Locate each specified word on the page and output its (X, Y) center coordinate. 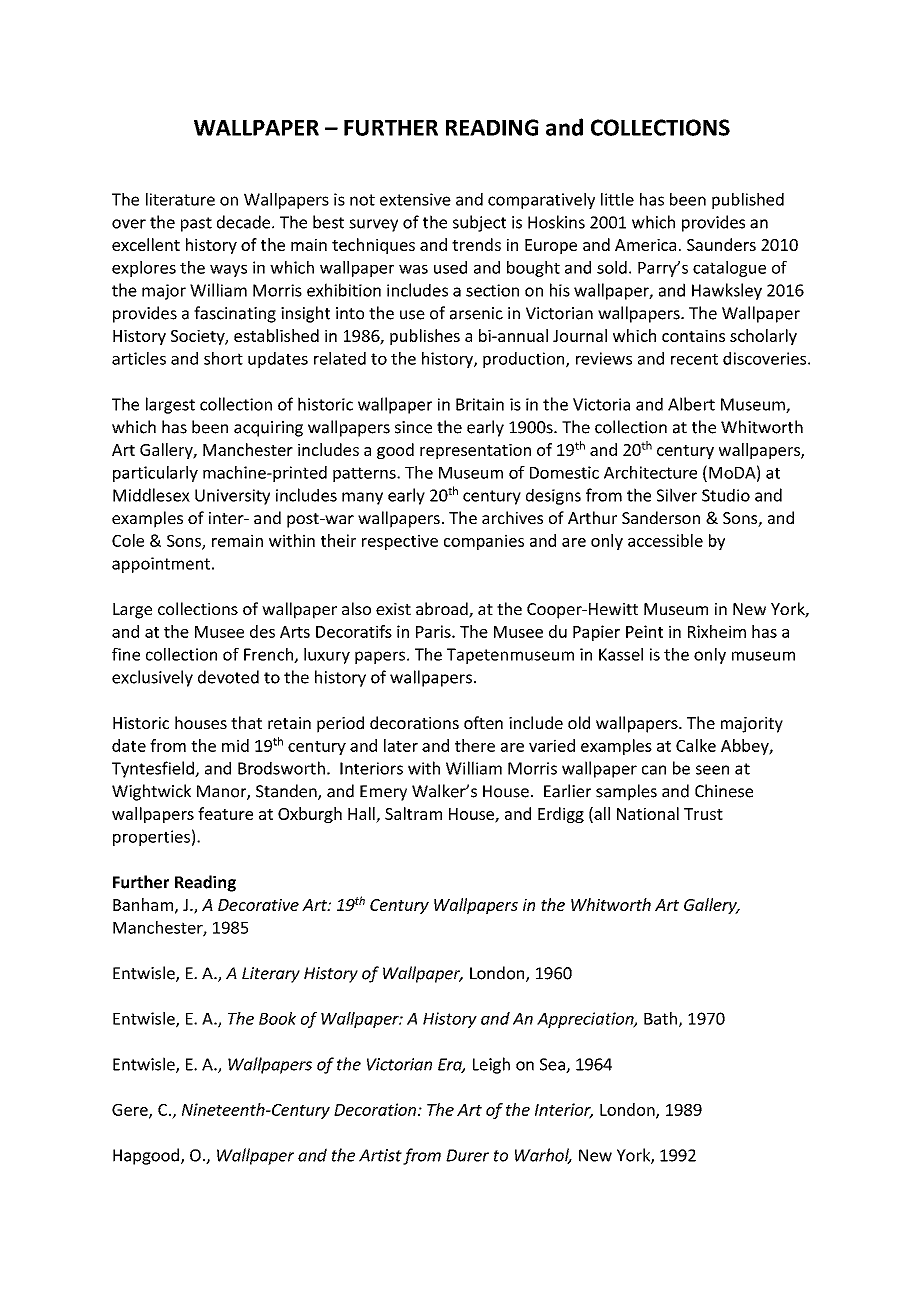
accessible (665, 540)
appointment (161, 565)
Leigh (491, 1065)
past (196, 224)
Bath (660, 1018)
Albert (691, 404)
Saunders (721, 244)
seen (712, 770)
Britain (480, 404)
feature (225, 813)
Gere (131, 1111)
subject (479, 223)
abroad (443, 610)
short (223, 358)
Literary (271, 975)
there (475, 745)
